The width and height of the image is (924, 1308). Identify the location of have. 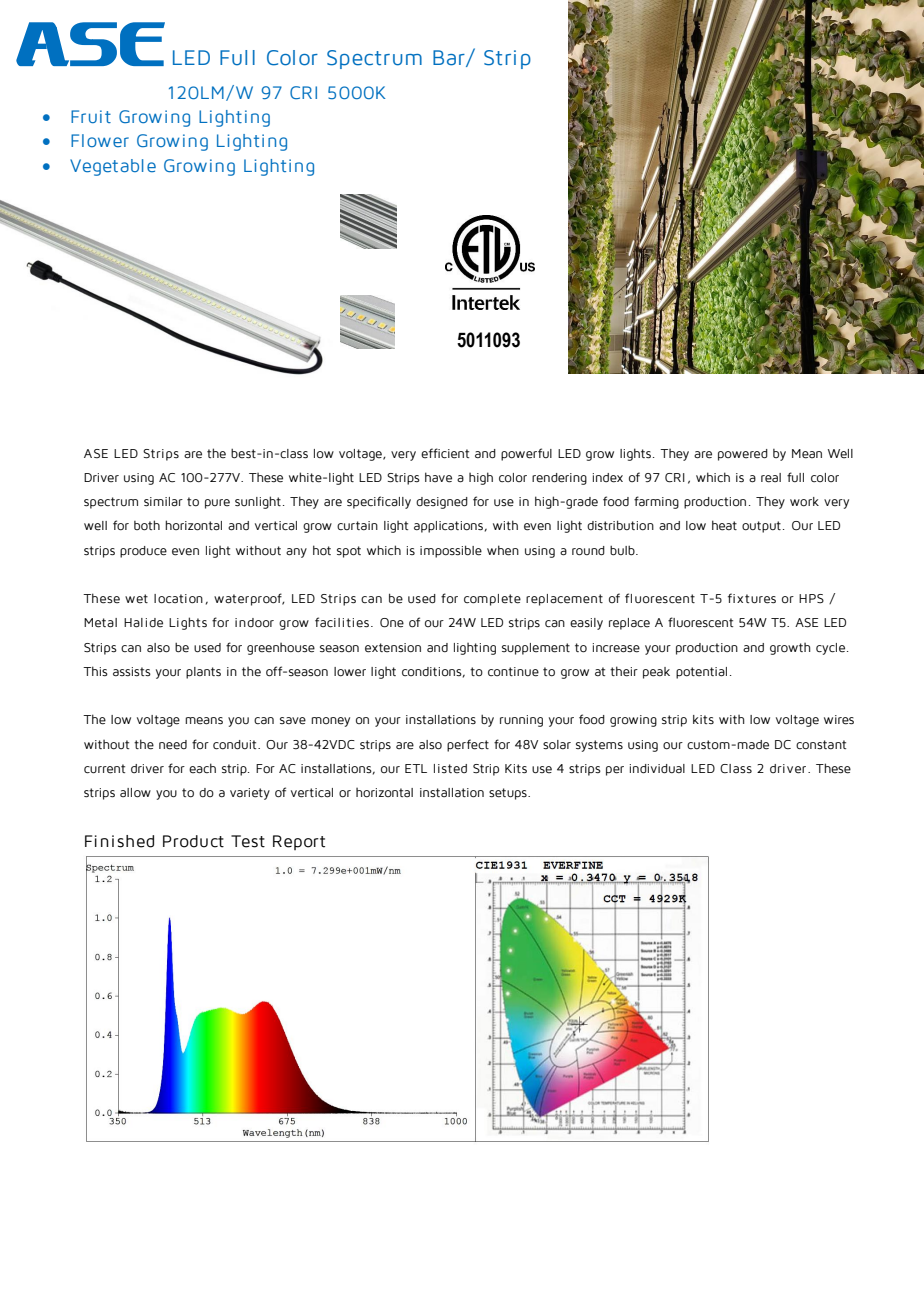
(438, 477).
